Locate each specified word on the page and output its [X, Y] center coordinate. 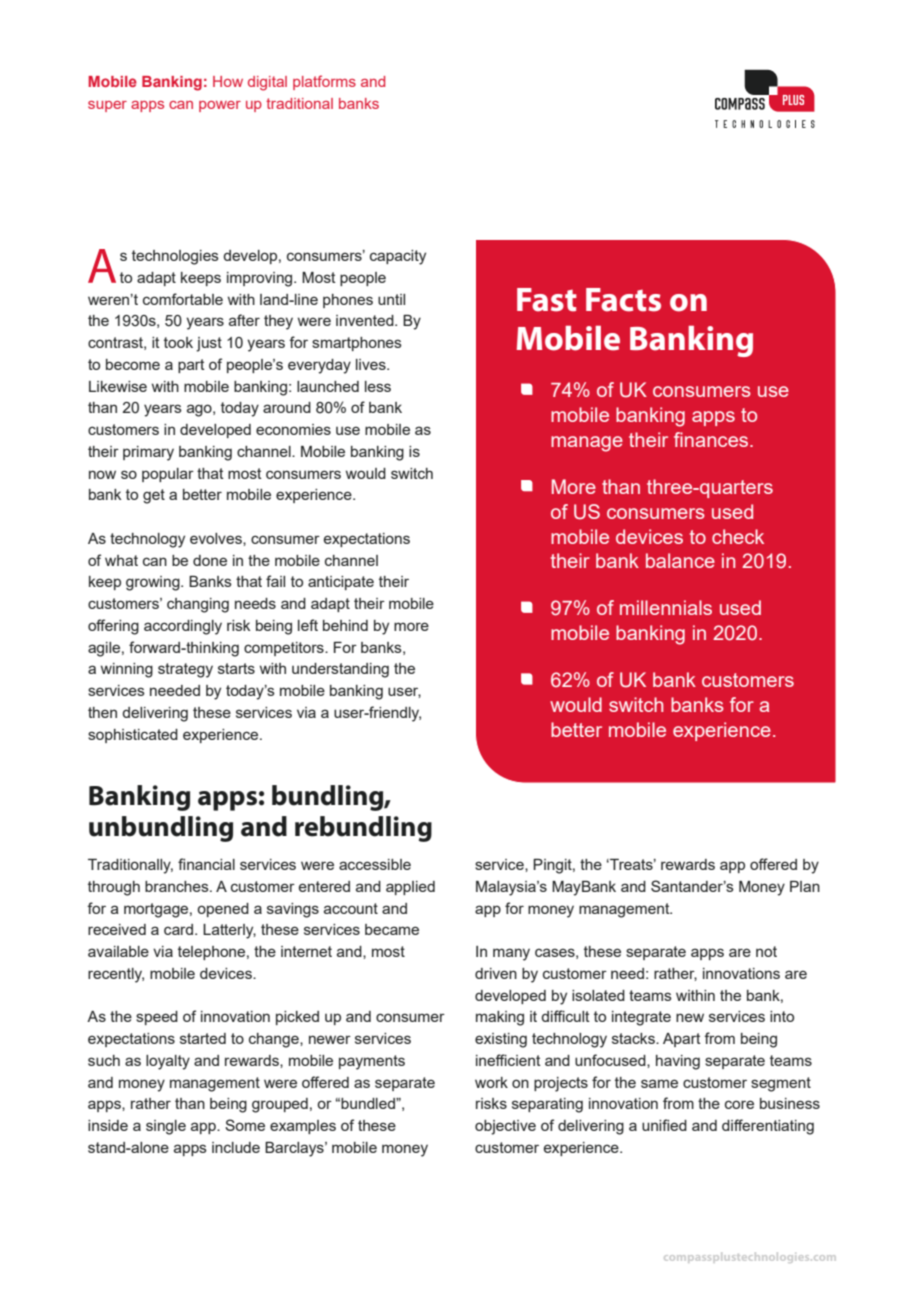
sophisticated [133, 736]
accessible [375, 864]
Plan [805, 886]
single [166, 1127]
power [220, 106]
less [378, 386]
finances [712, 439]
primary [148, 453]
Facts [623, 300]
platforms [324, 82]
